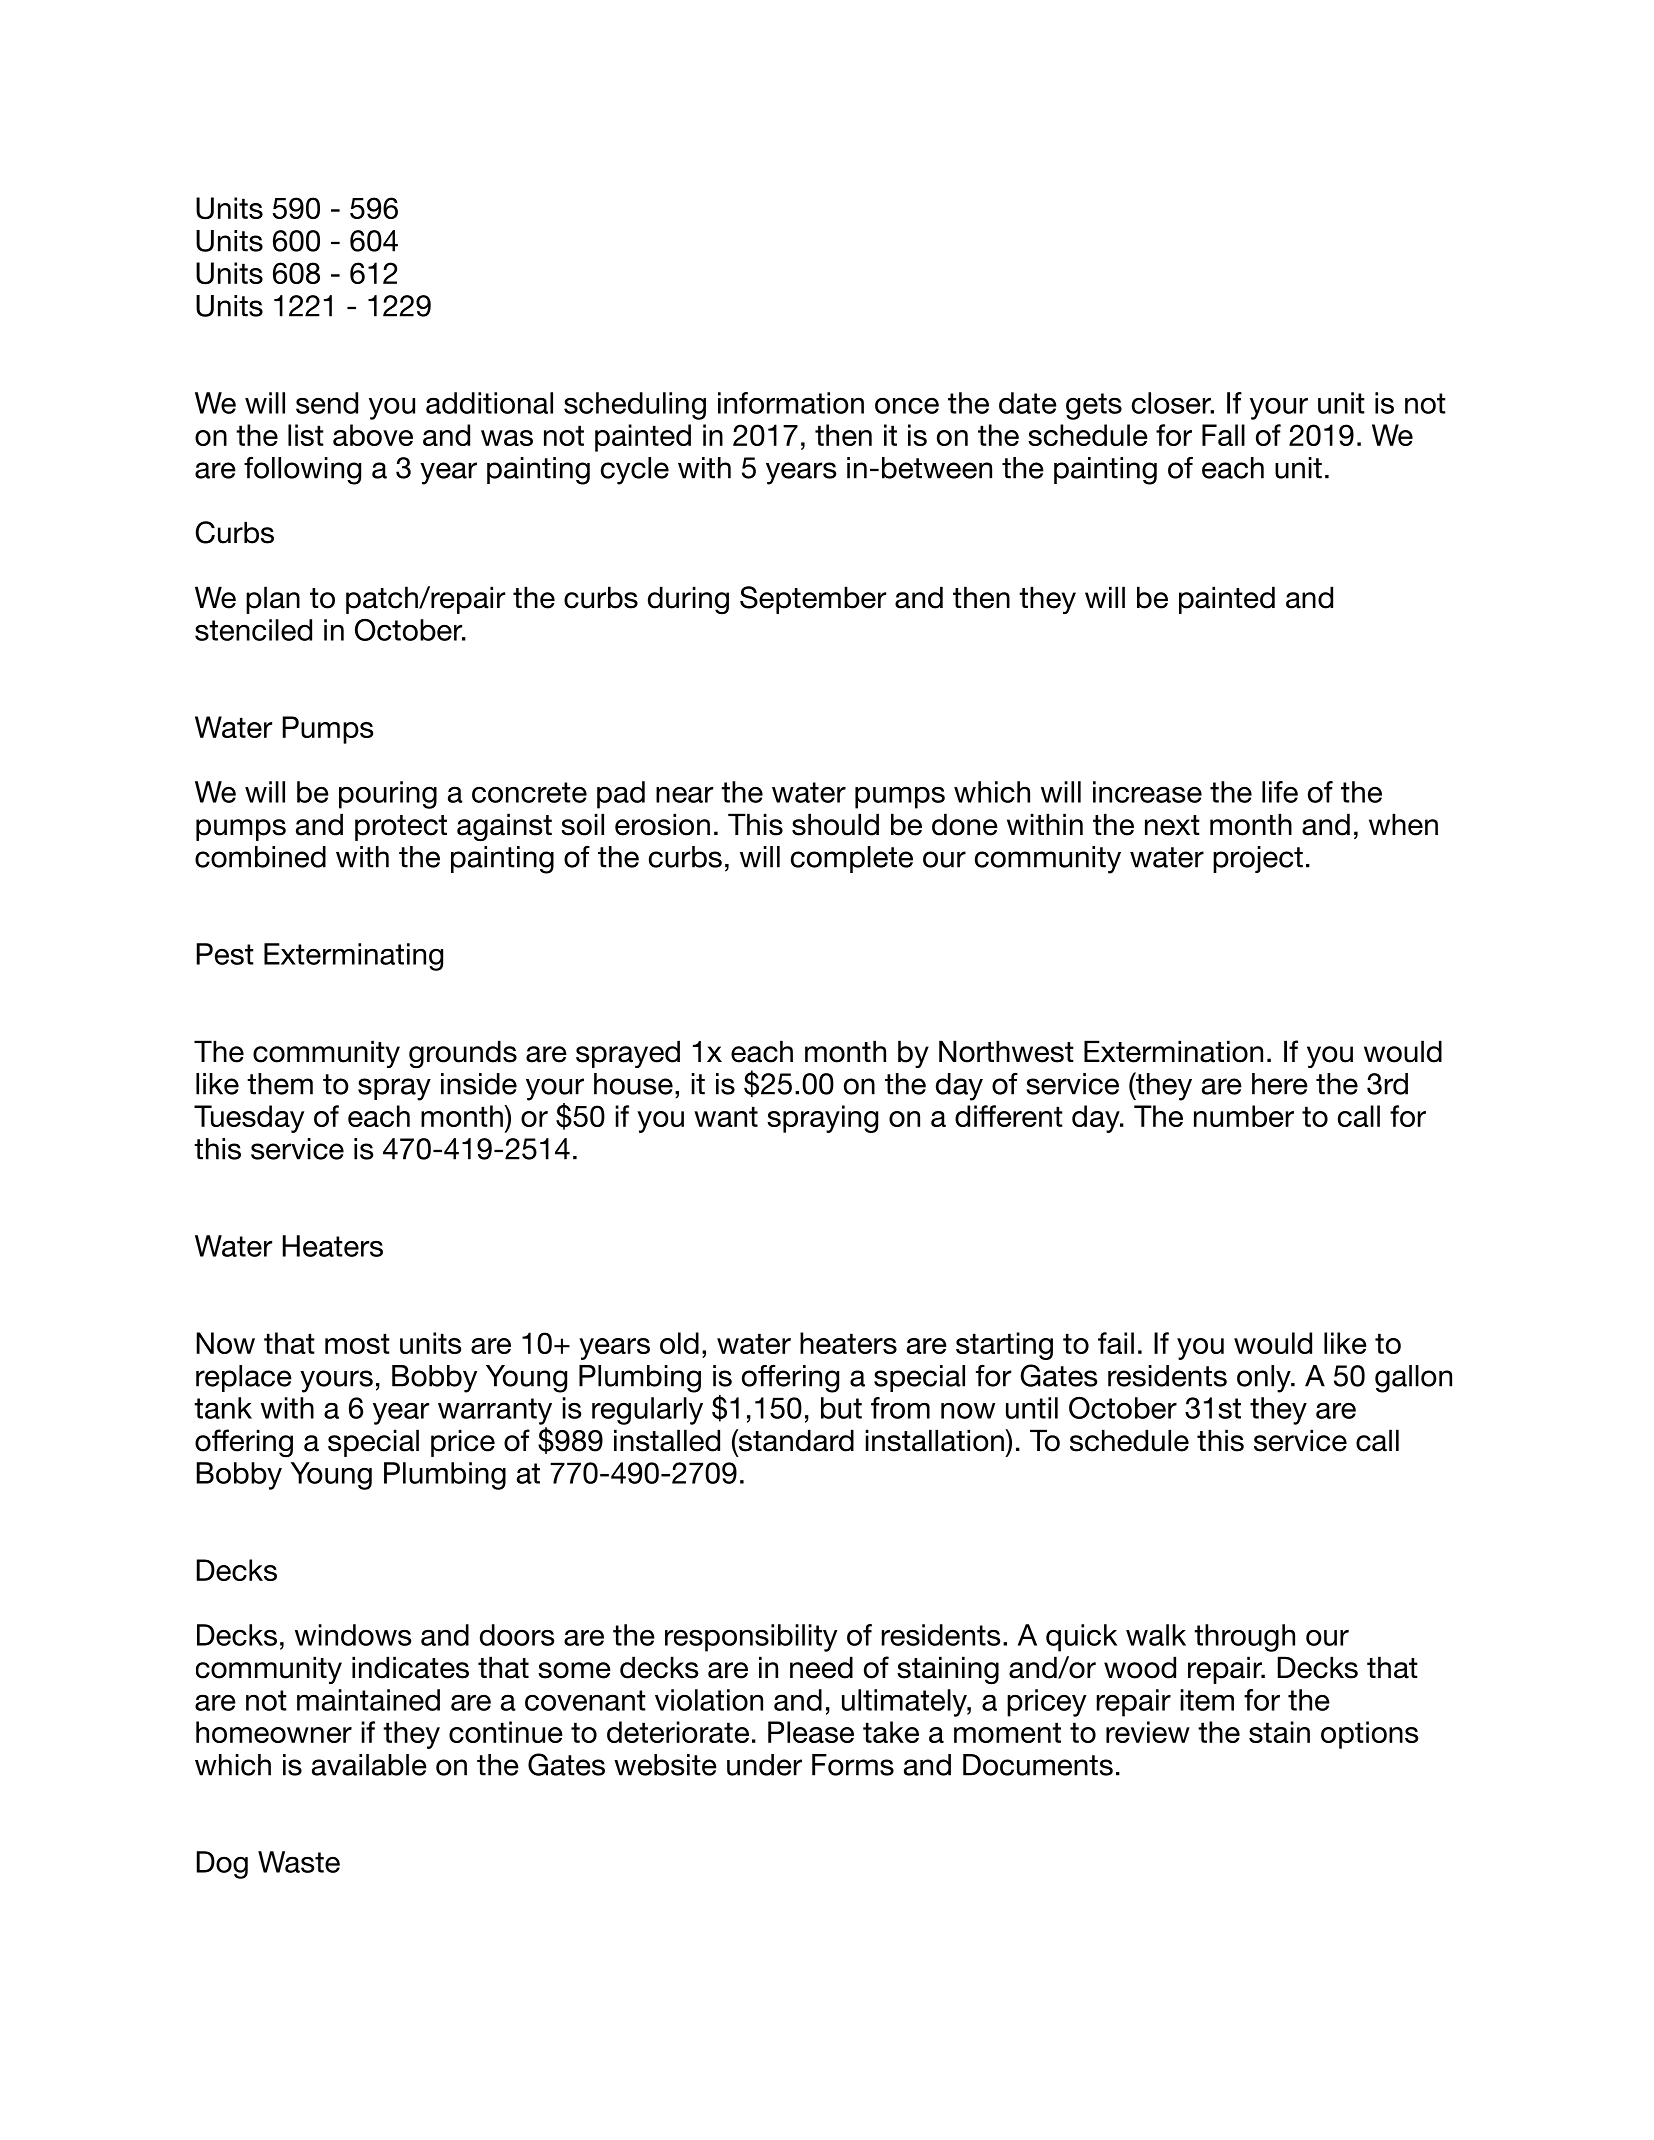 The image size is (1654, 2140). What do you see at coordinates (853, 1765) in the page?
I see `Forms` at bounding box center [853, 1765].
